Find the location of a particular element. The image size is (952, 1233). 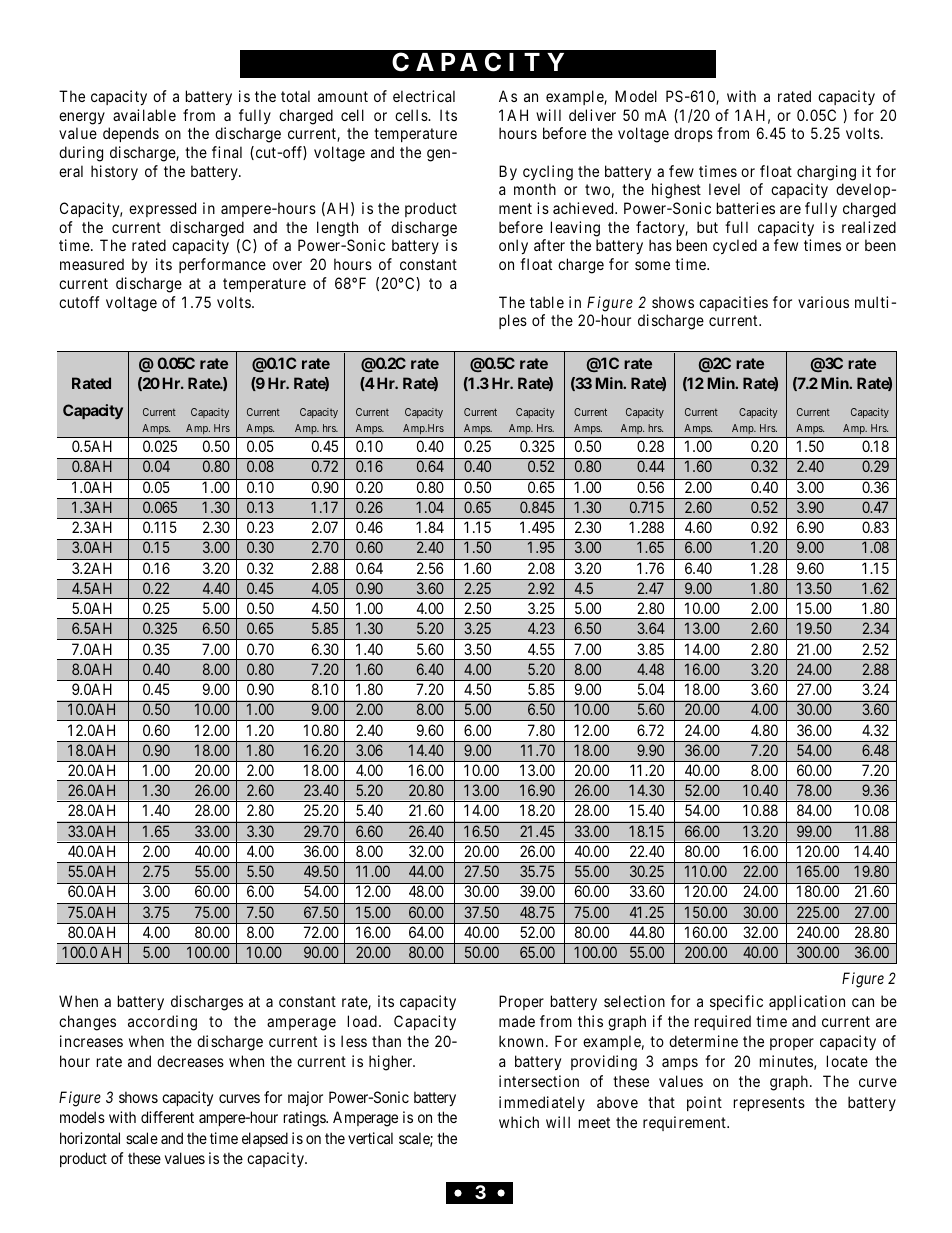

available is located at coordinates (144, 115).
